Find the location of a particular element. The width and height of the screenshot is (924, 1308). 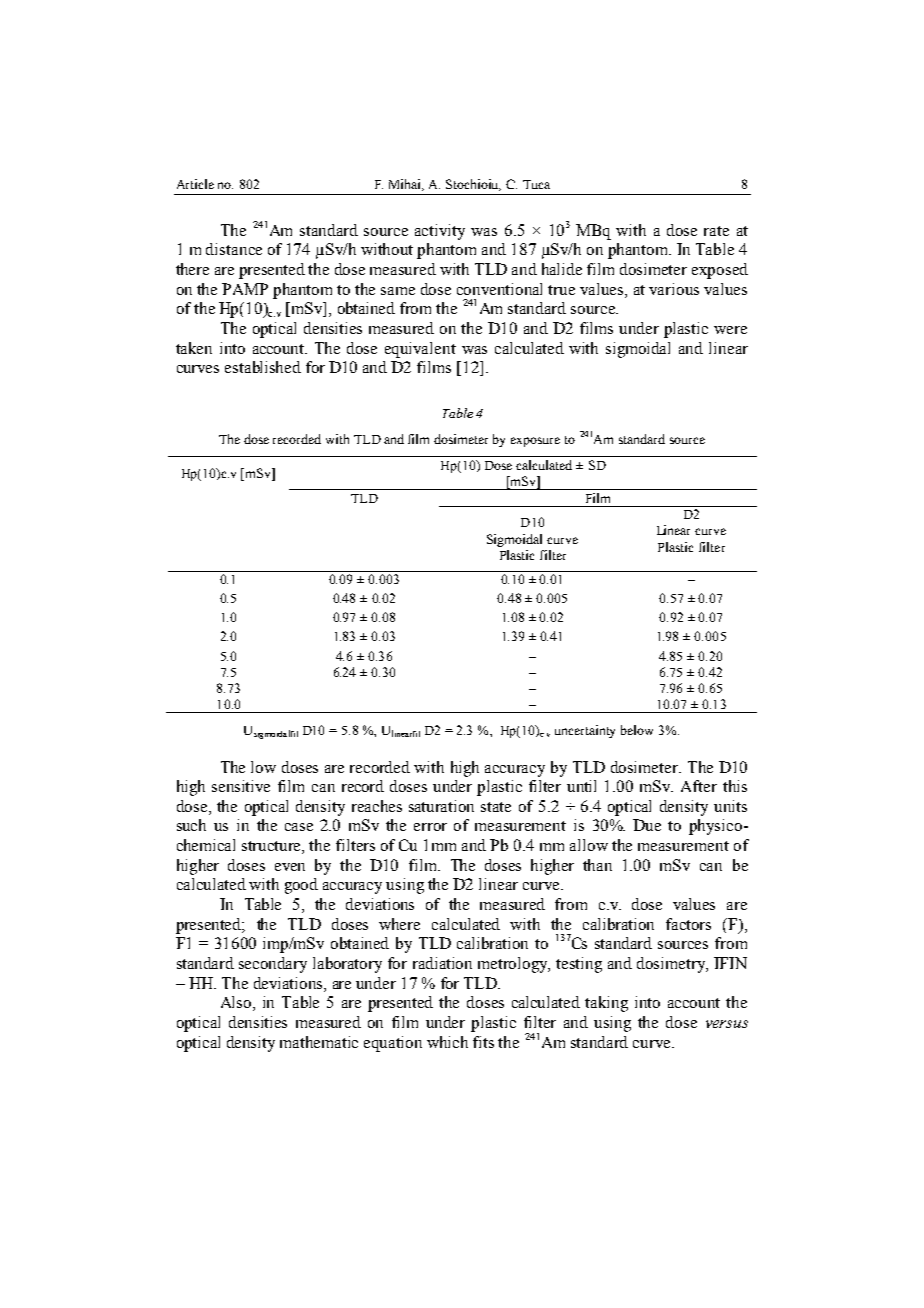

below is located at coordinates (637, 730).
